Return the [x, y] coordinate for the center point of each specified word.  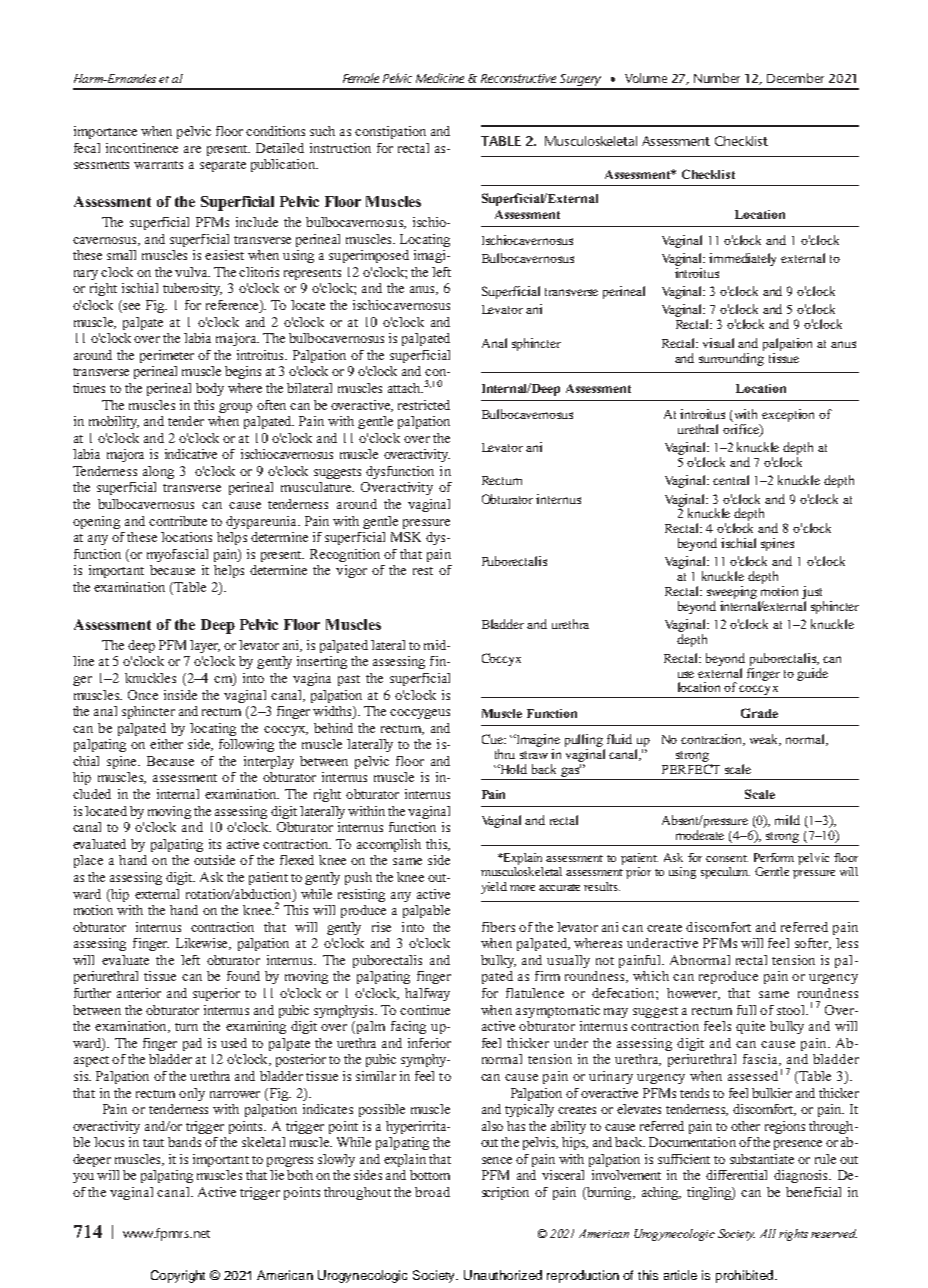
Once [143, 695]
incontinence [142, 148]
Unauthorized [503, 1275]
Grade [759, 713]
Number [717, 78]
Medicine [440, 78]
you [83, 1178]
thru [505, 754]
